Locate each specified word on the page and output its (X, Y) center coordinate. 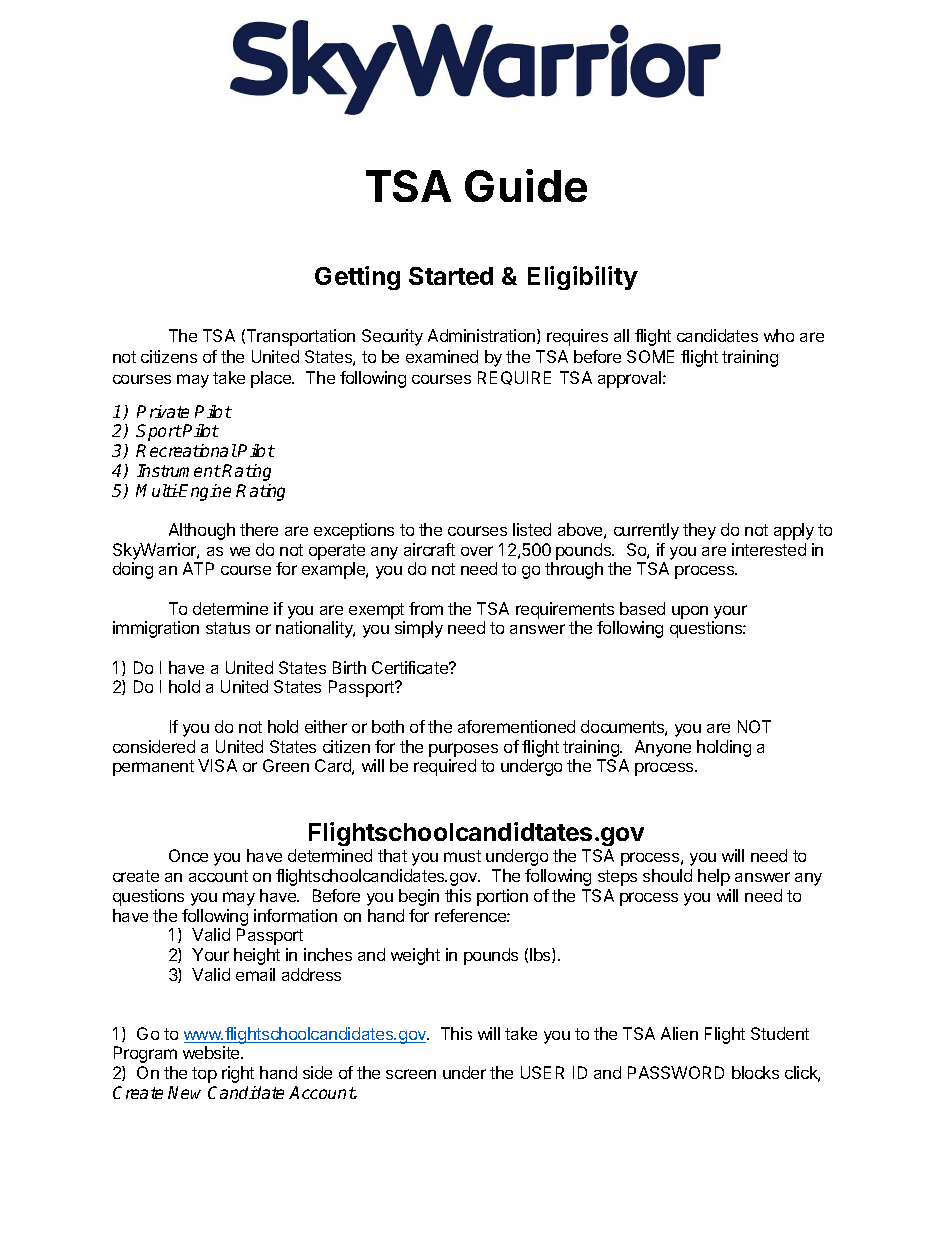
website (212, 1052)
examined (442, 356)
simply (419, 629)
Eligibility (583, 278)
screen (411, 1074)
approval (631, 379)
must (462, 856)
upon (690, 612)
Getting (357, 278)
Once (188, 855)
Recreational (186, 450)
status (228, 628)
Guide (526, 185)
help (714, 877)
